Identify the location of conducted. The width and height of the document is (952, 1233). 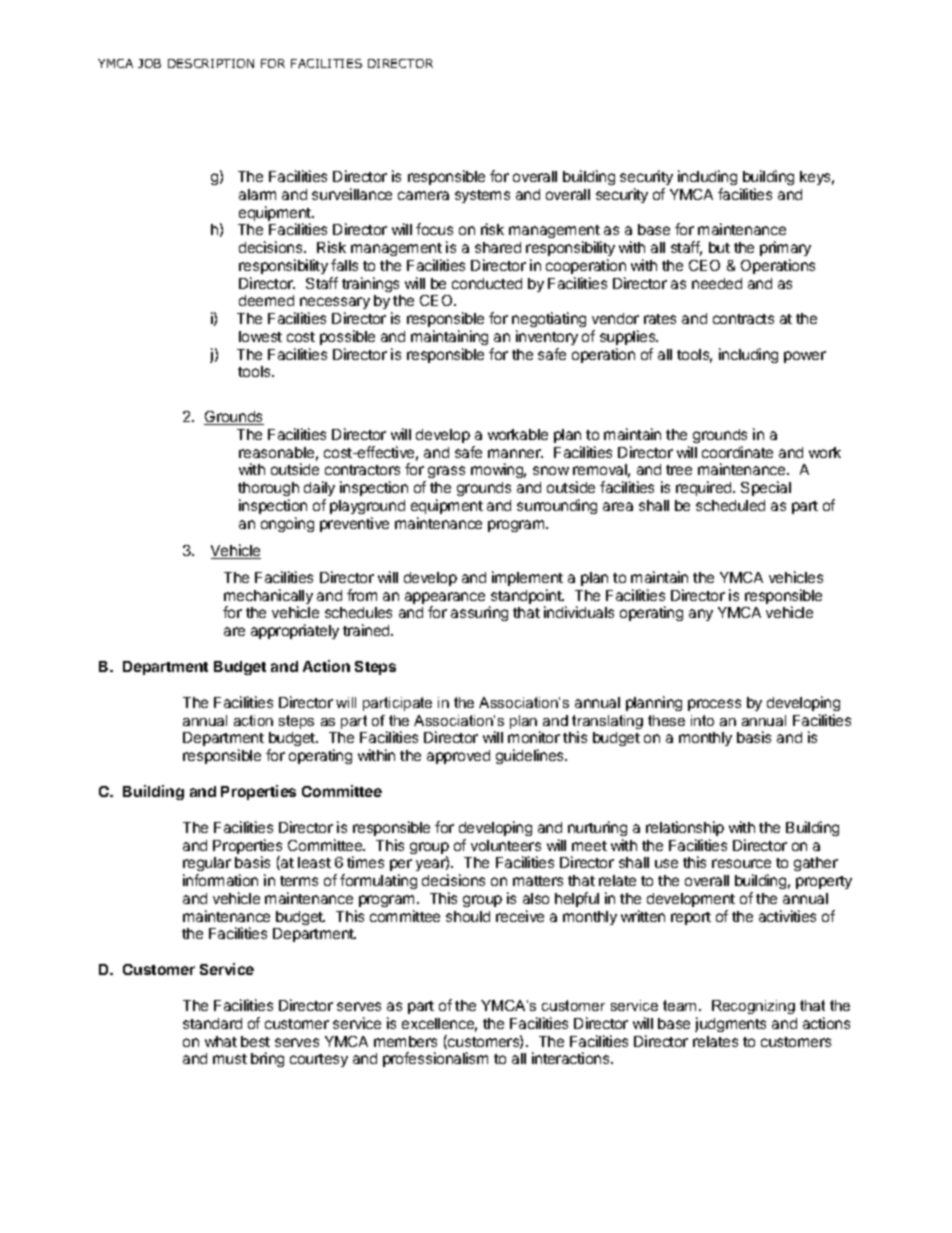
(487, 283).
